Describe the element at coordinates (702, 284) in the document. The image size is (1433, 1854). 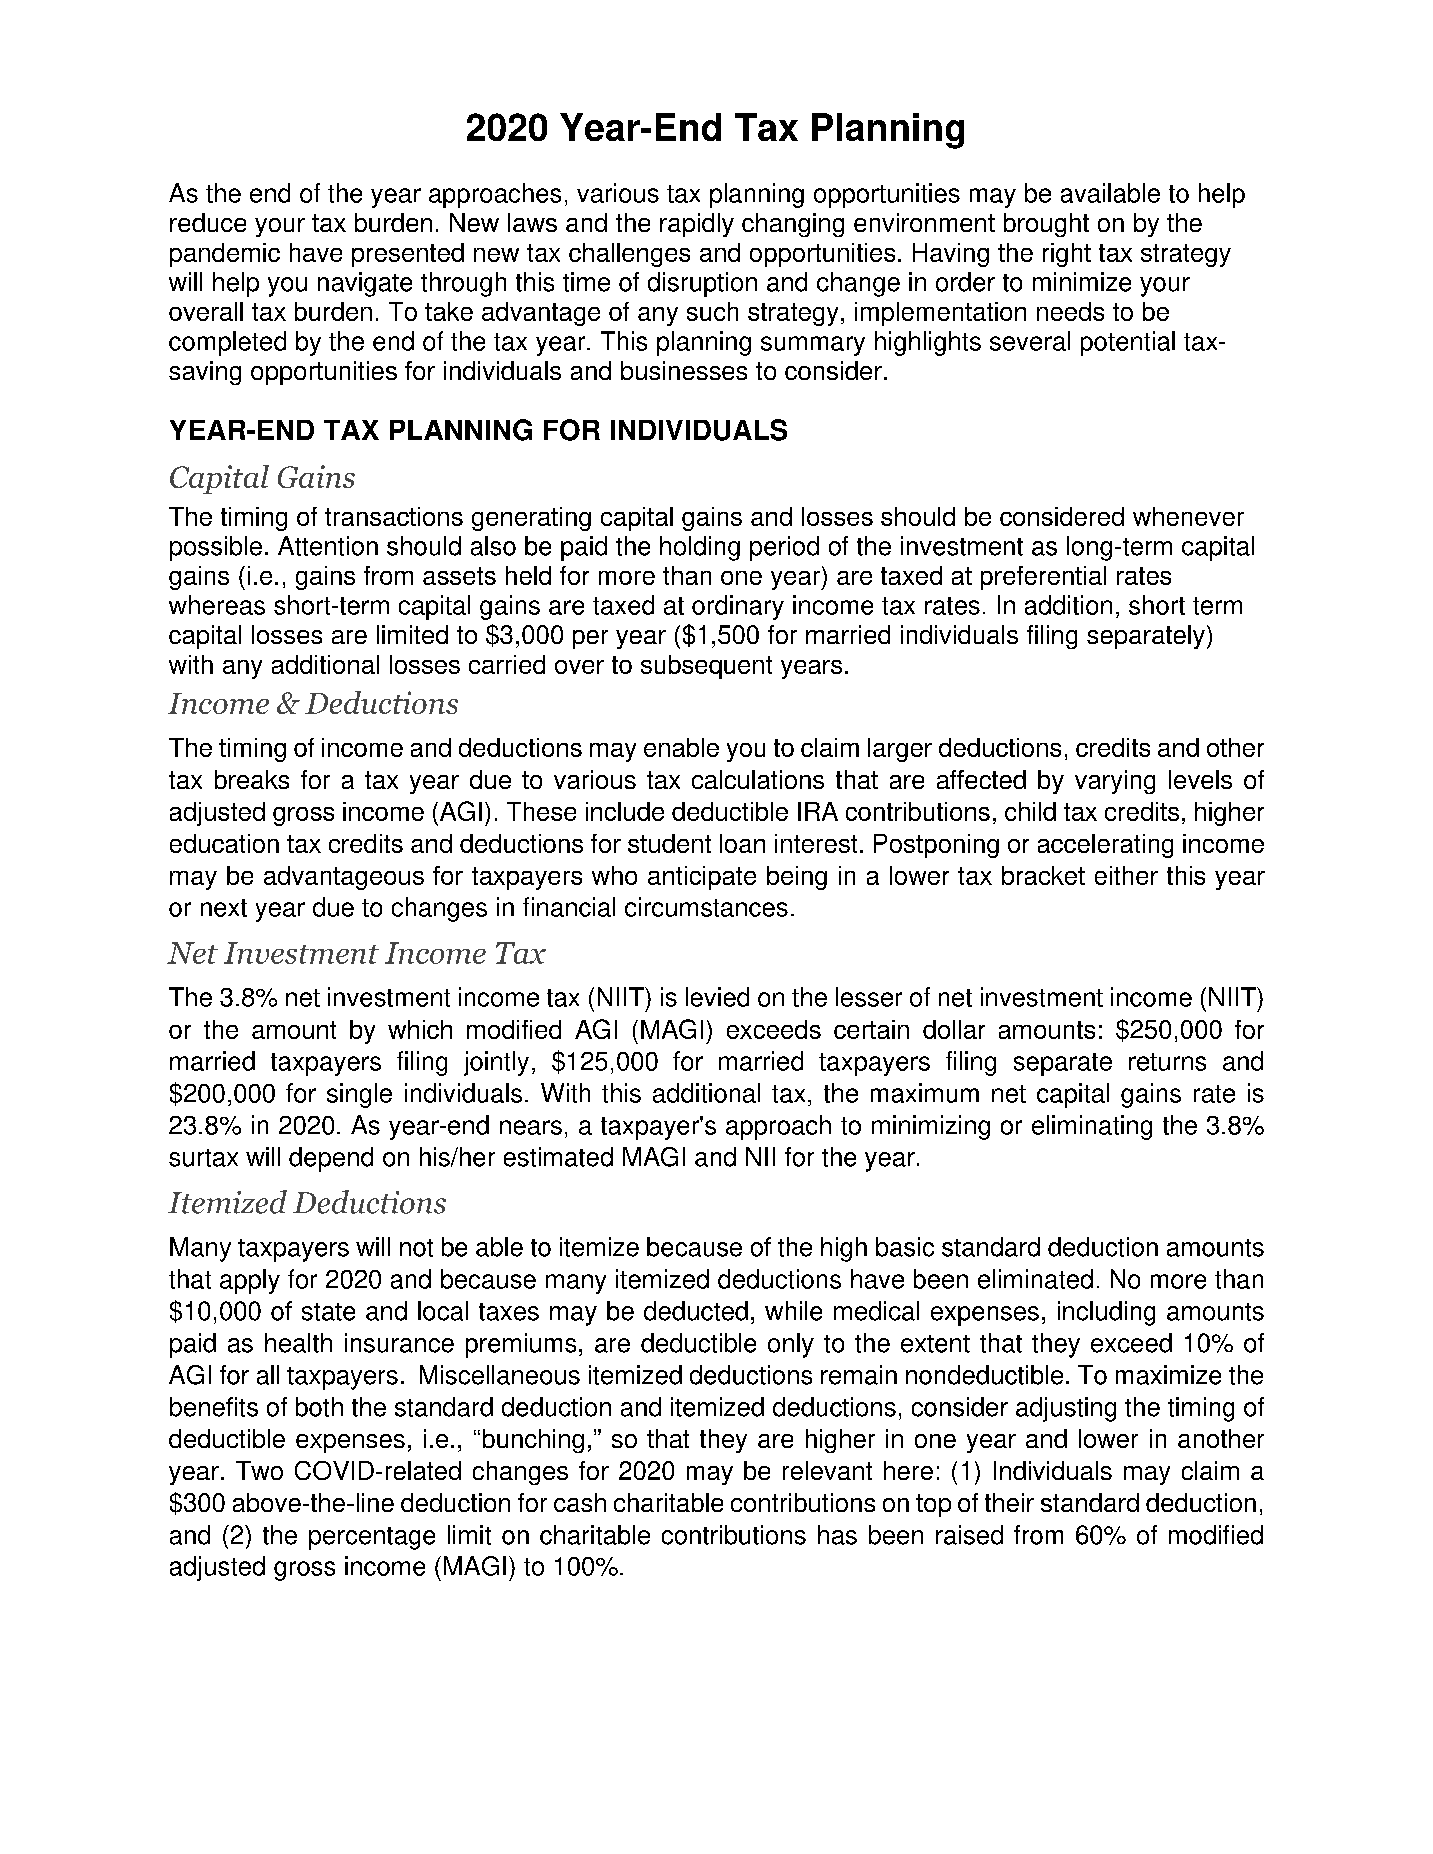
I see `disruption` at that location.
